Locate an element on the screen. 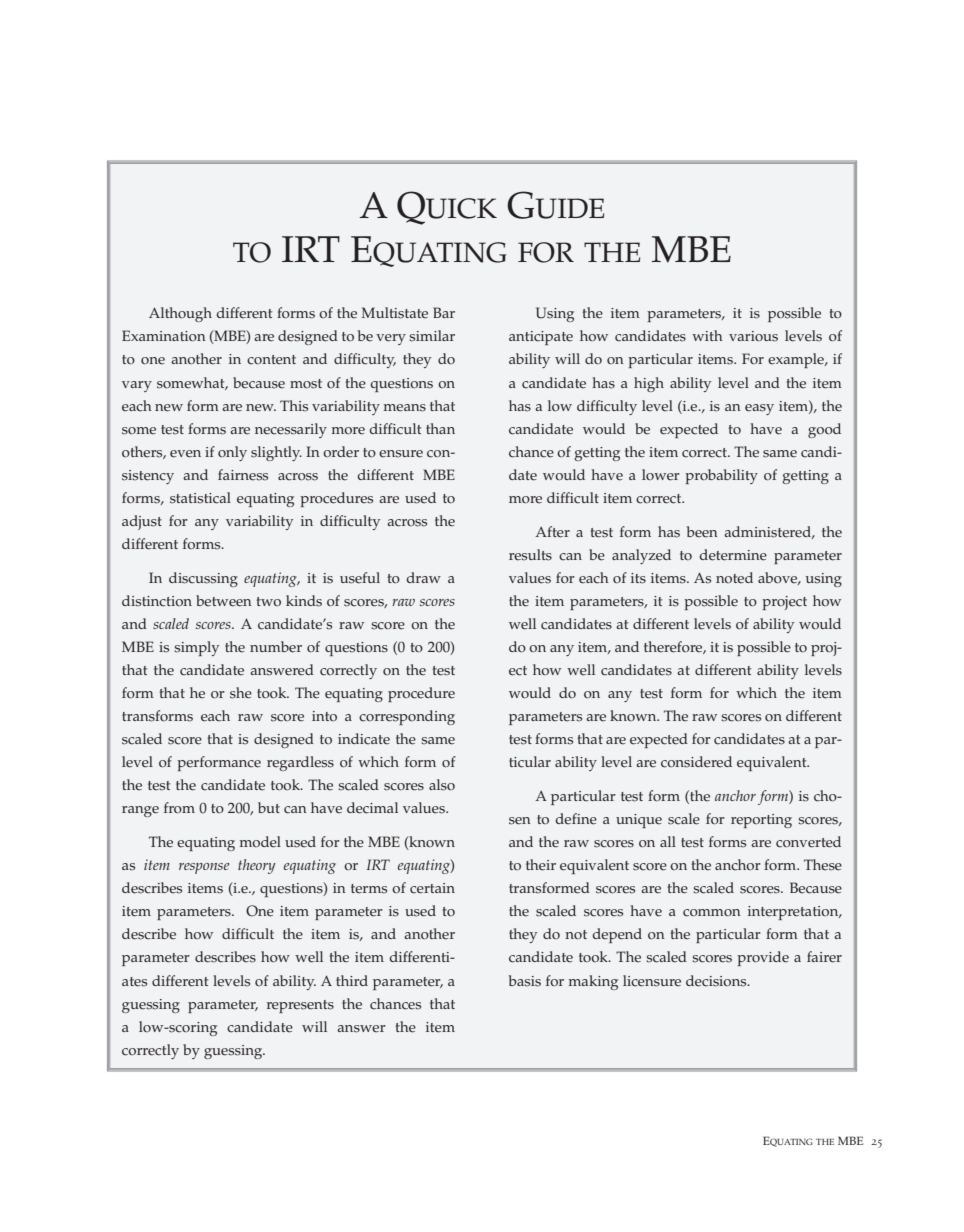  lower is located at coordinates (661, 475).
